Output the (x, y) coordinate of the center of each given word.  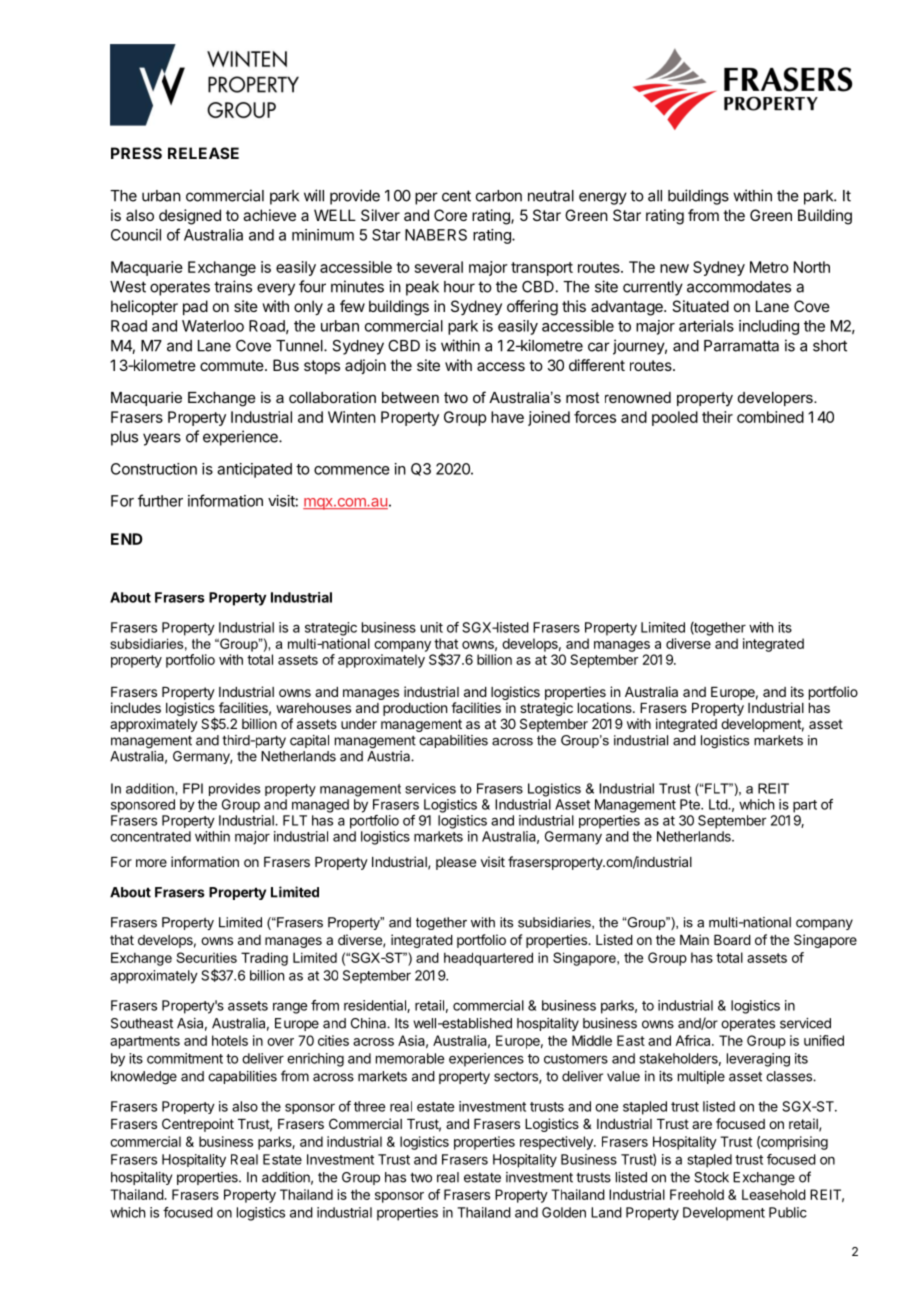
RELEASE (203, 153)
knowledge (144, 1078)
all (655, 196)
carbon (499, 196)
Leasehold (774, 1194)
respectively (557, 1143)
